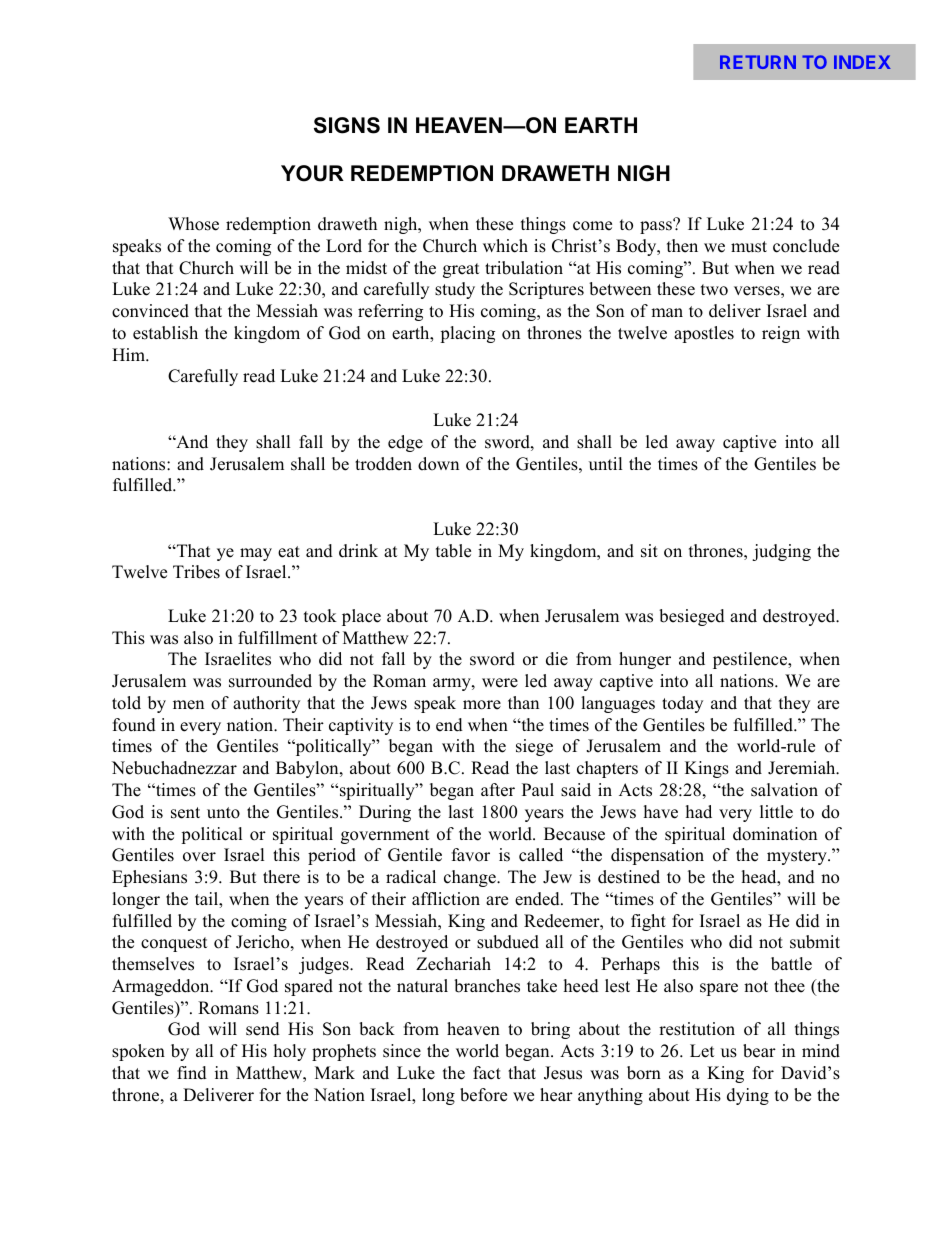 The width and height of the image is (952, 1233). I want to click on pass, so click(657, 227).
